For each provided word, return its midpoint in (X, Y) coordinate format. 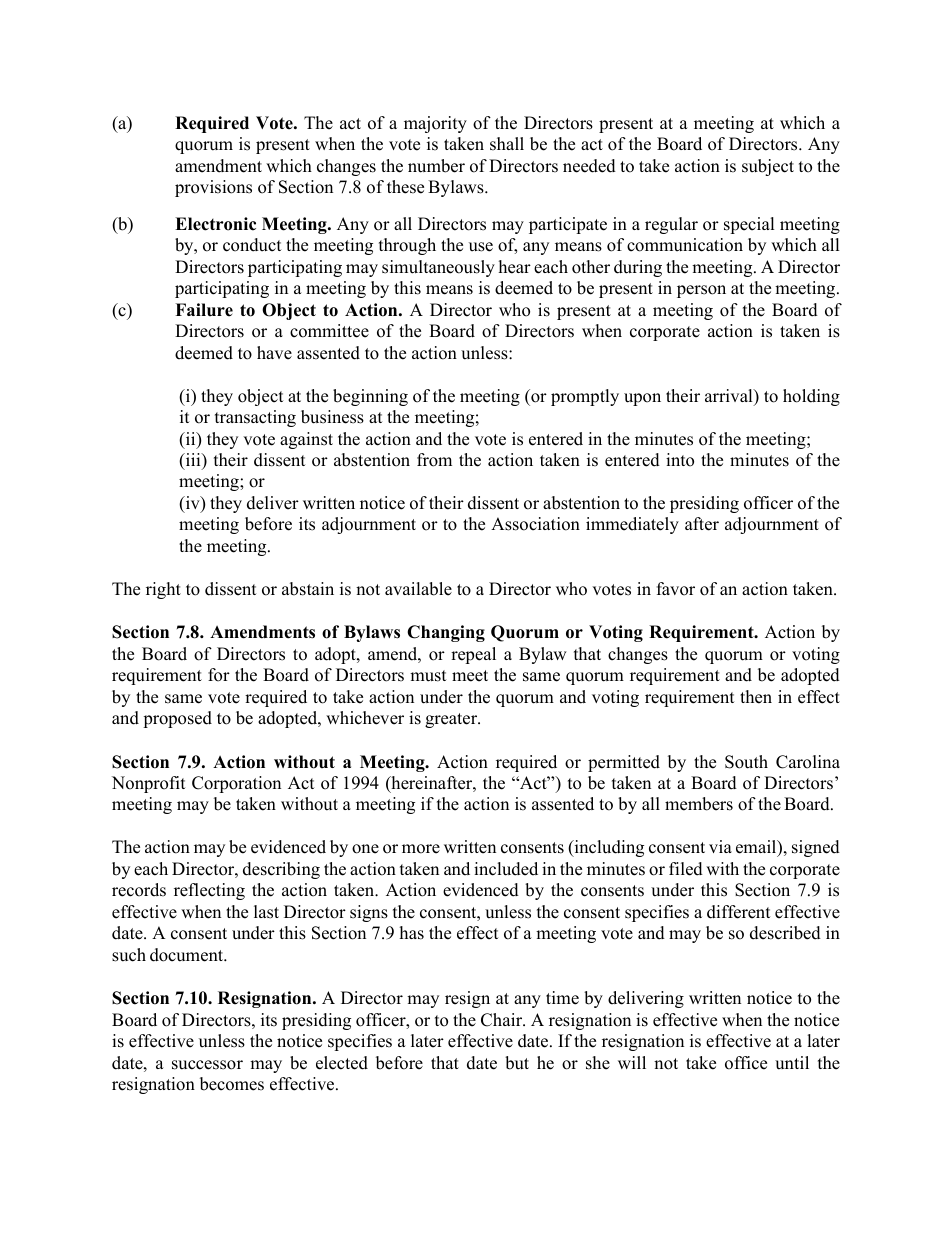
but (517, 1063)
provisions (213, 188)
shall (507, 144)
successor (207, 1065)
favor (676, 589)
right (163, 590)
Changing (446, 633)
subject (768, 167)
